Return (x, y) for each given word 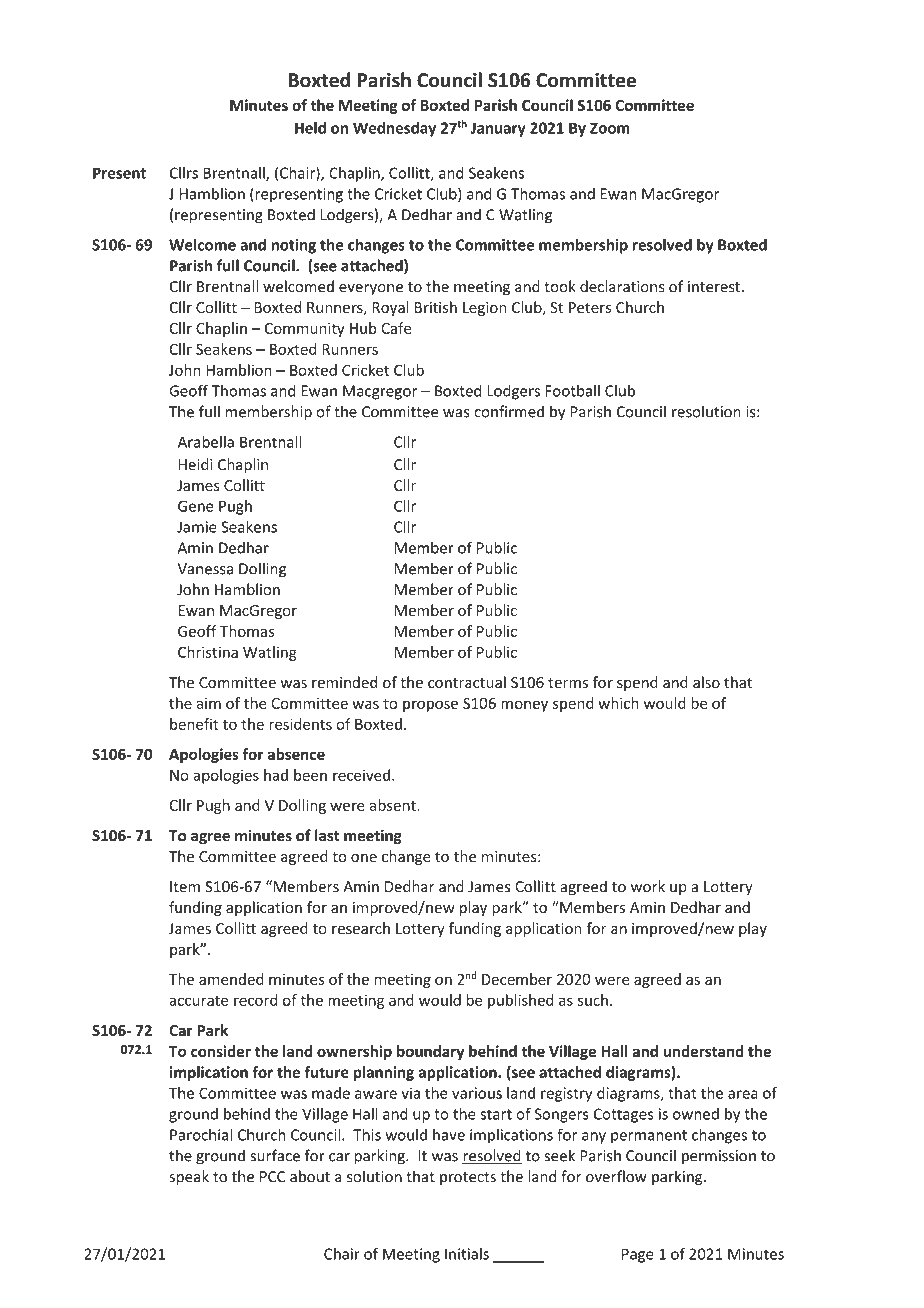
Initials (467, 1254)
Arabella (206, 442)
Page (638, 1255)
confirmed (509, 411)
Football (572, 390)
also (706, 682)
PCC (273, 1177)
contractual (467, 682)
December (517, 979)
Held (310, 128)
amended (231, 979)
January (498, 129)
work (648, 886)
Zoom (610, 128)
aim (209, 703)
